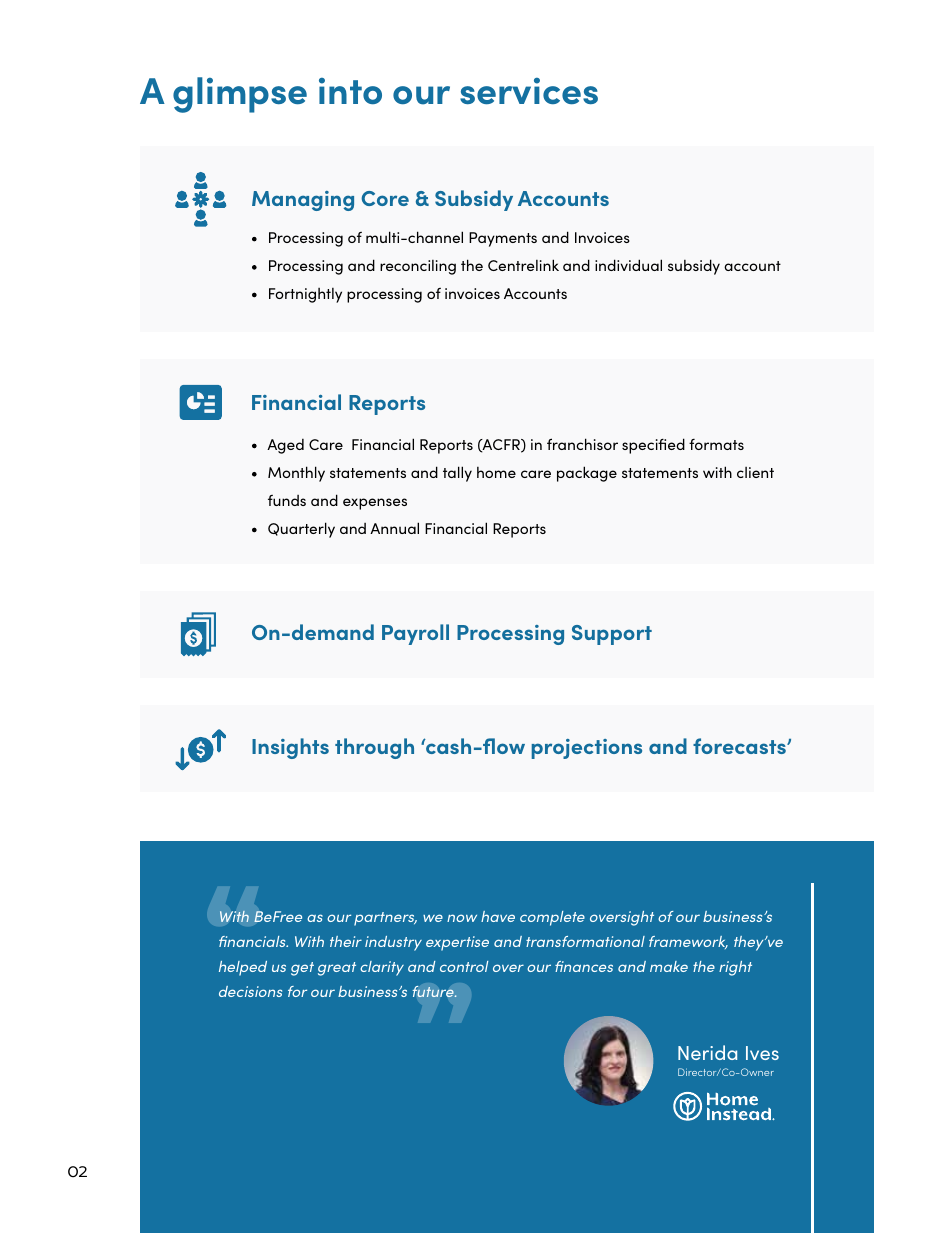 This screenshot has height=1233, width=952. Describe the element at coordinates (740, 746) in the screenshot. I see `forecasts` at that location.
